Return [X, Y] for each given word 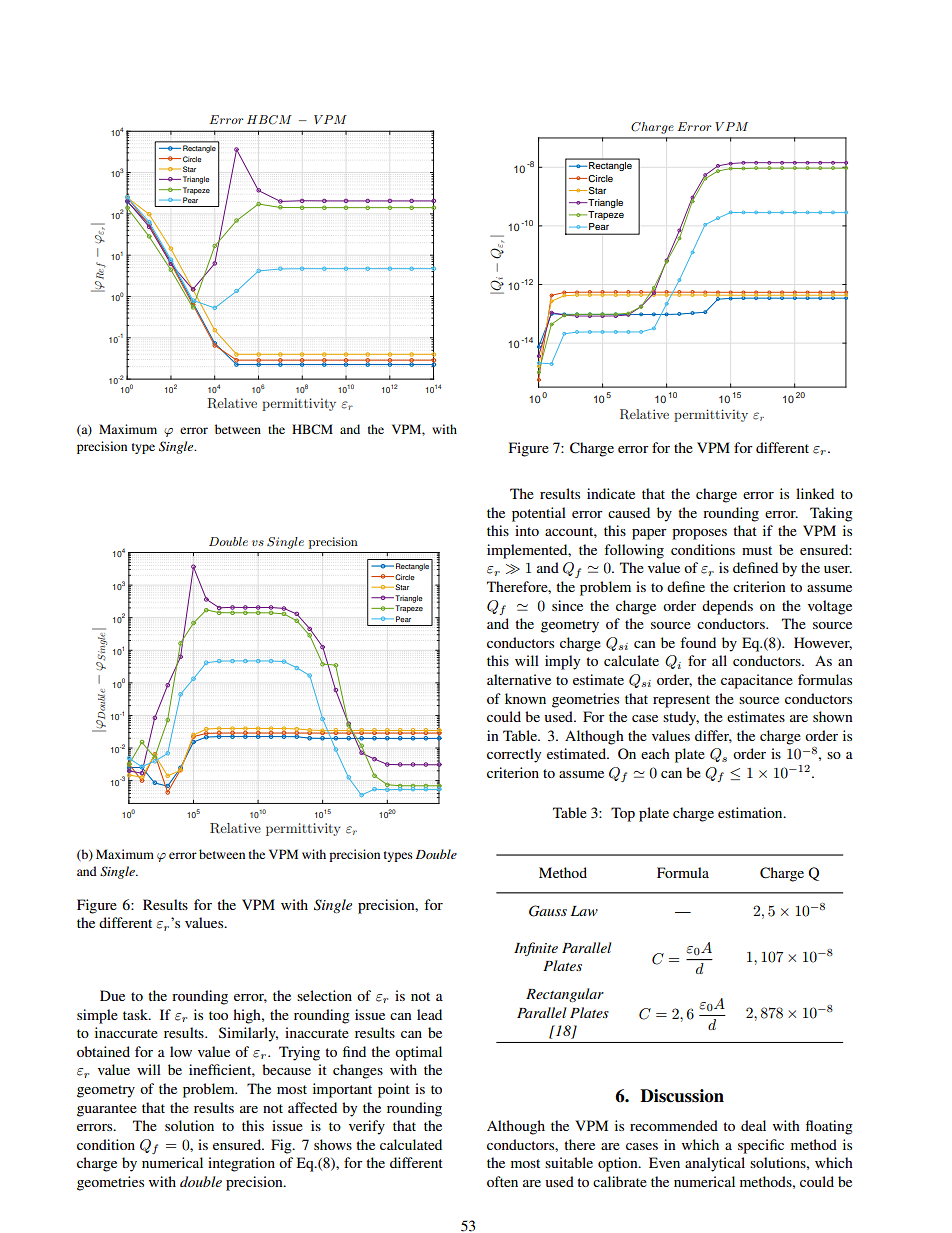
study [681, 718]
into [527, 530]
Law [584, 911]
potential [539, 514]
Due [112, 995]
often [502, 1181]
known [525, 698]
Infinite [536, 949]
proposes [699, 534]
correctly [514, 755]
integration [241, 1164]
